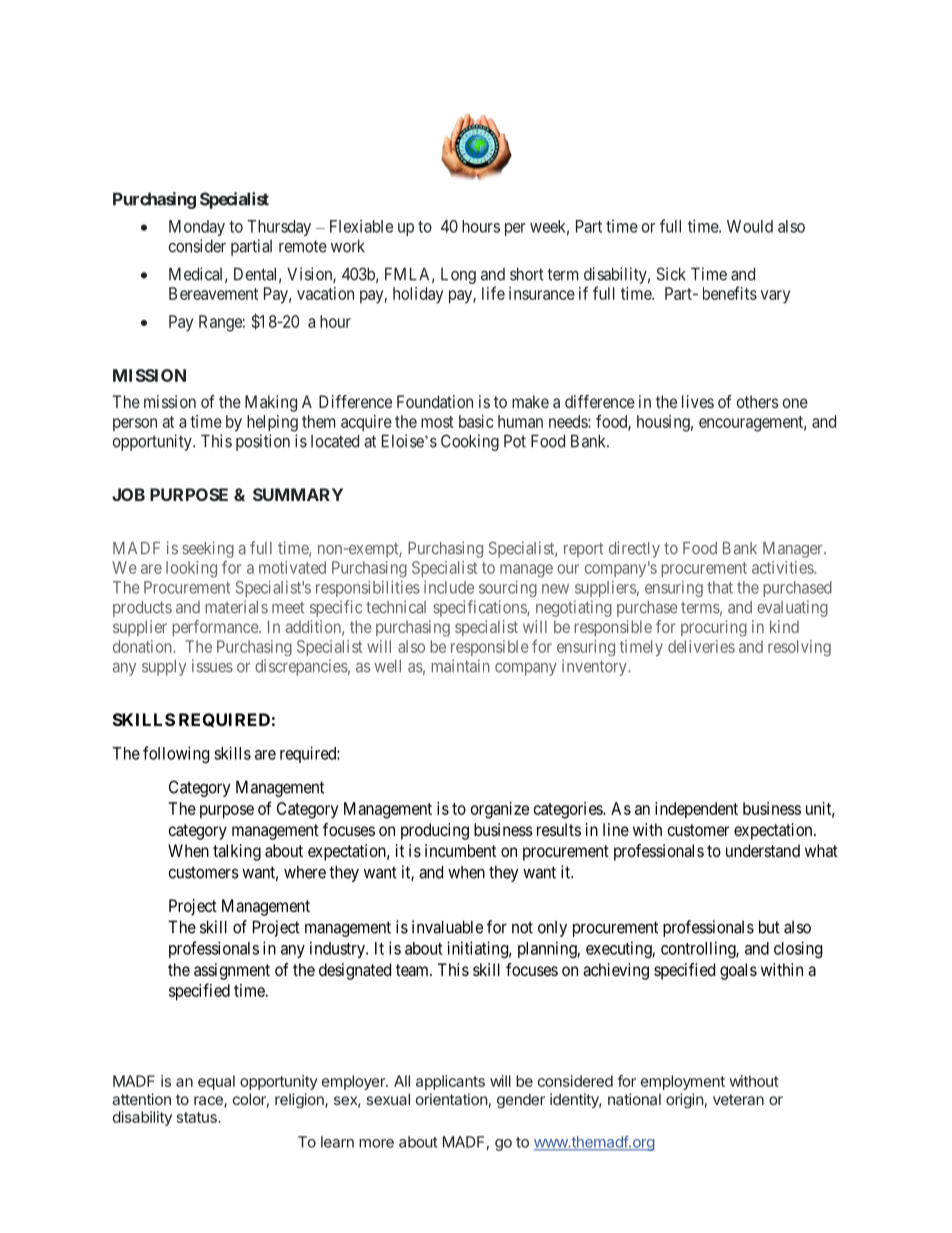 The image size is (952, 1233). What do you see at coordinates (701, 646) in the document?
I see `deliveries` at bounding box center [701, 646].
